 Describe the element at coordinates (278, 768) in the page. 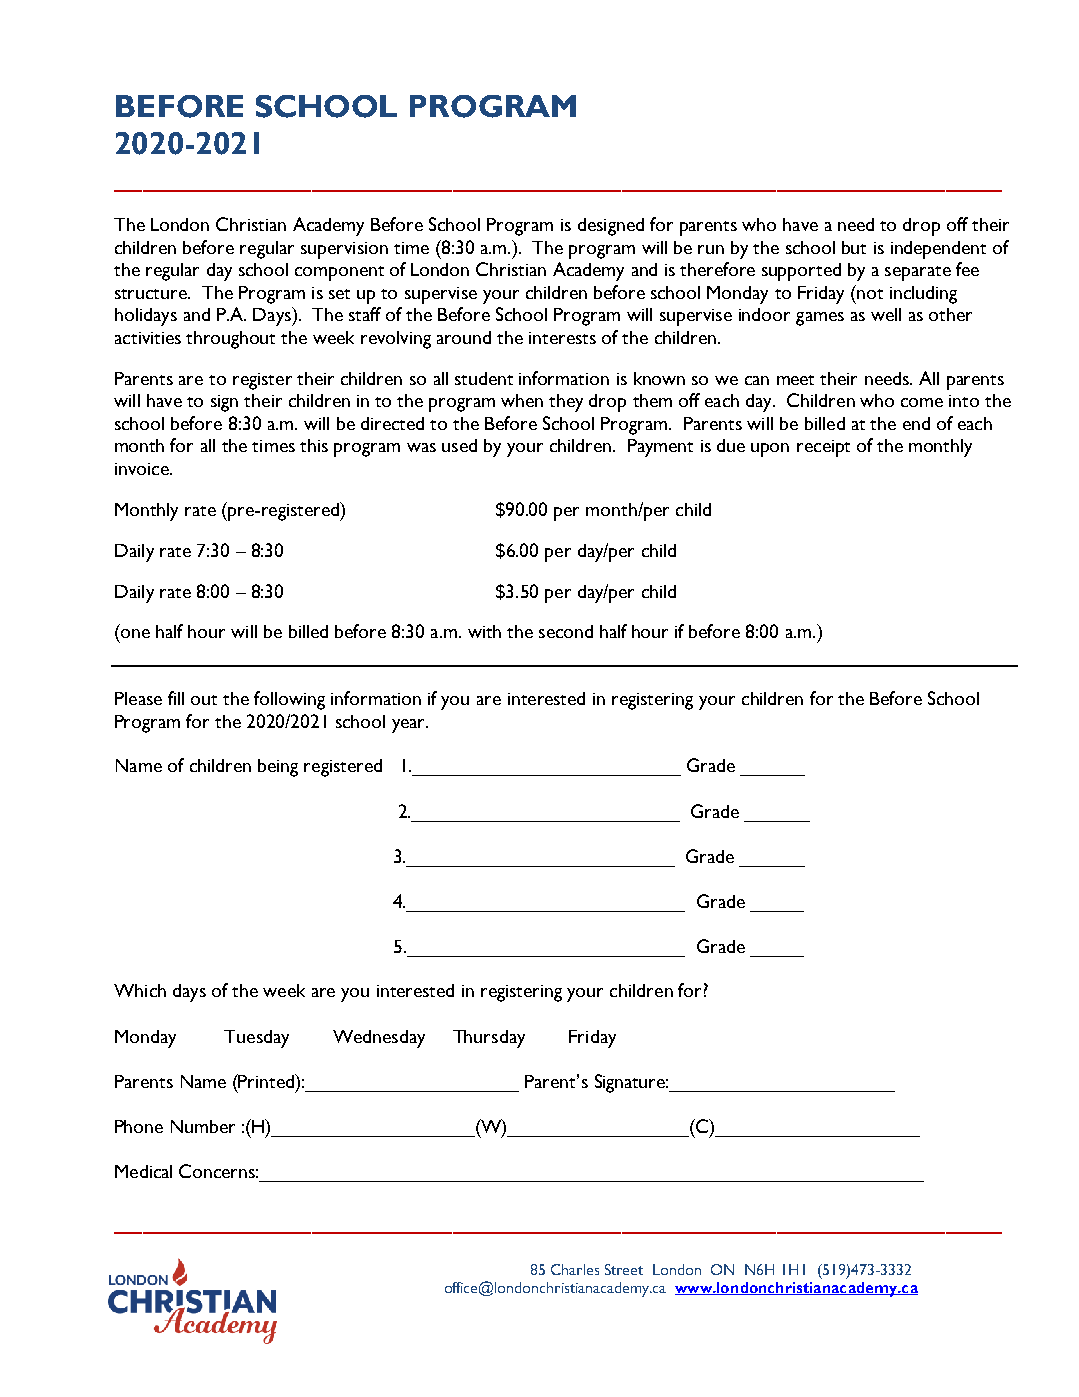

I see `being` at that location.
